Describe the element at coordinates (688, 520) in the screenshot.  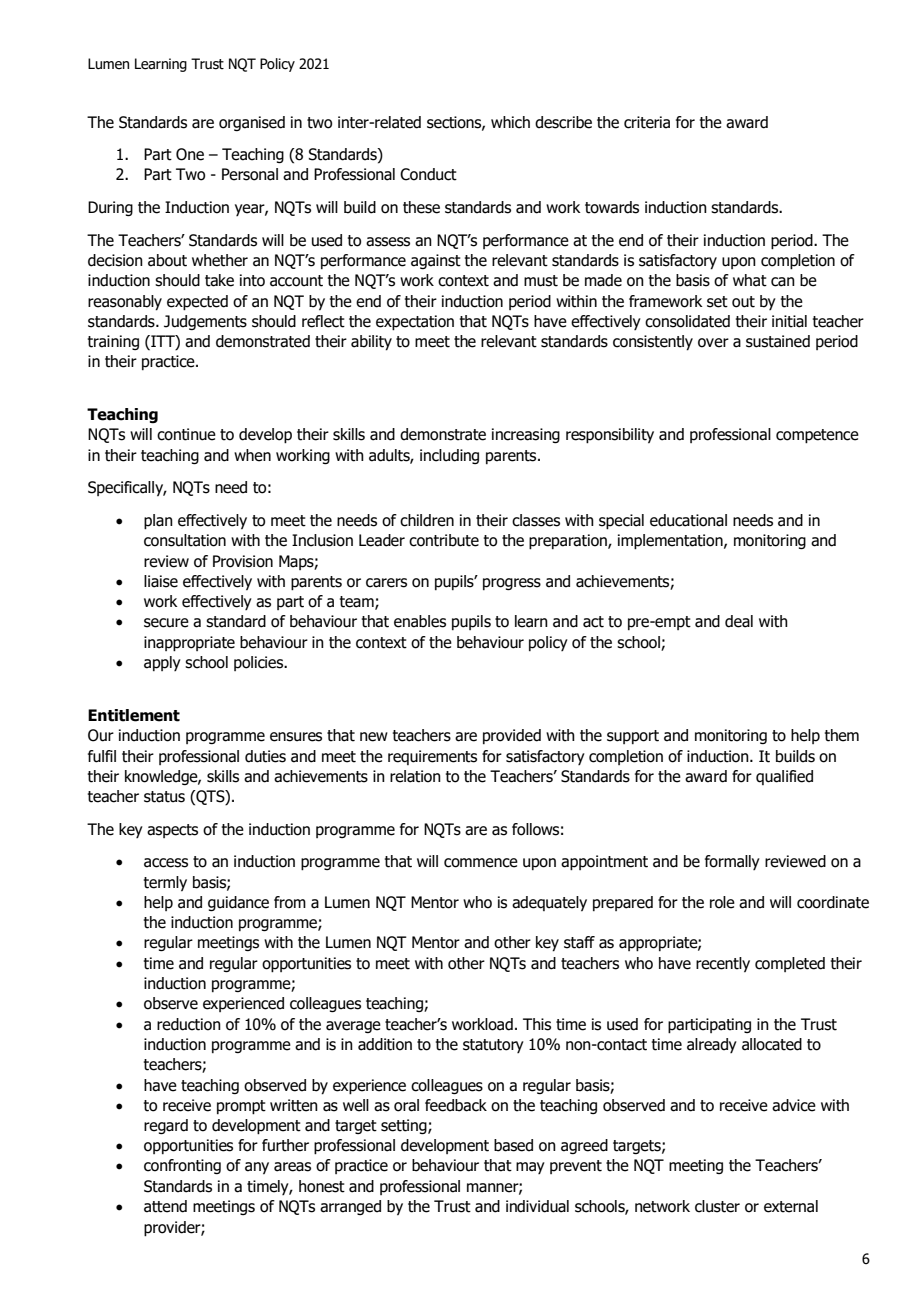
I see `educational` at that location.
